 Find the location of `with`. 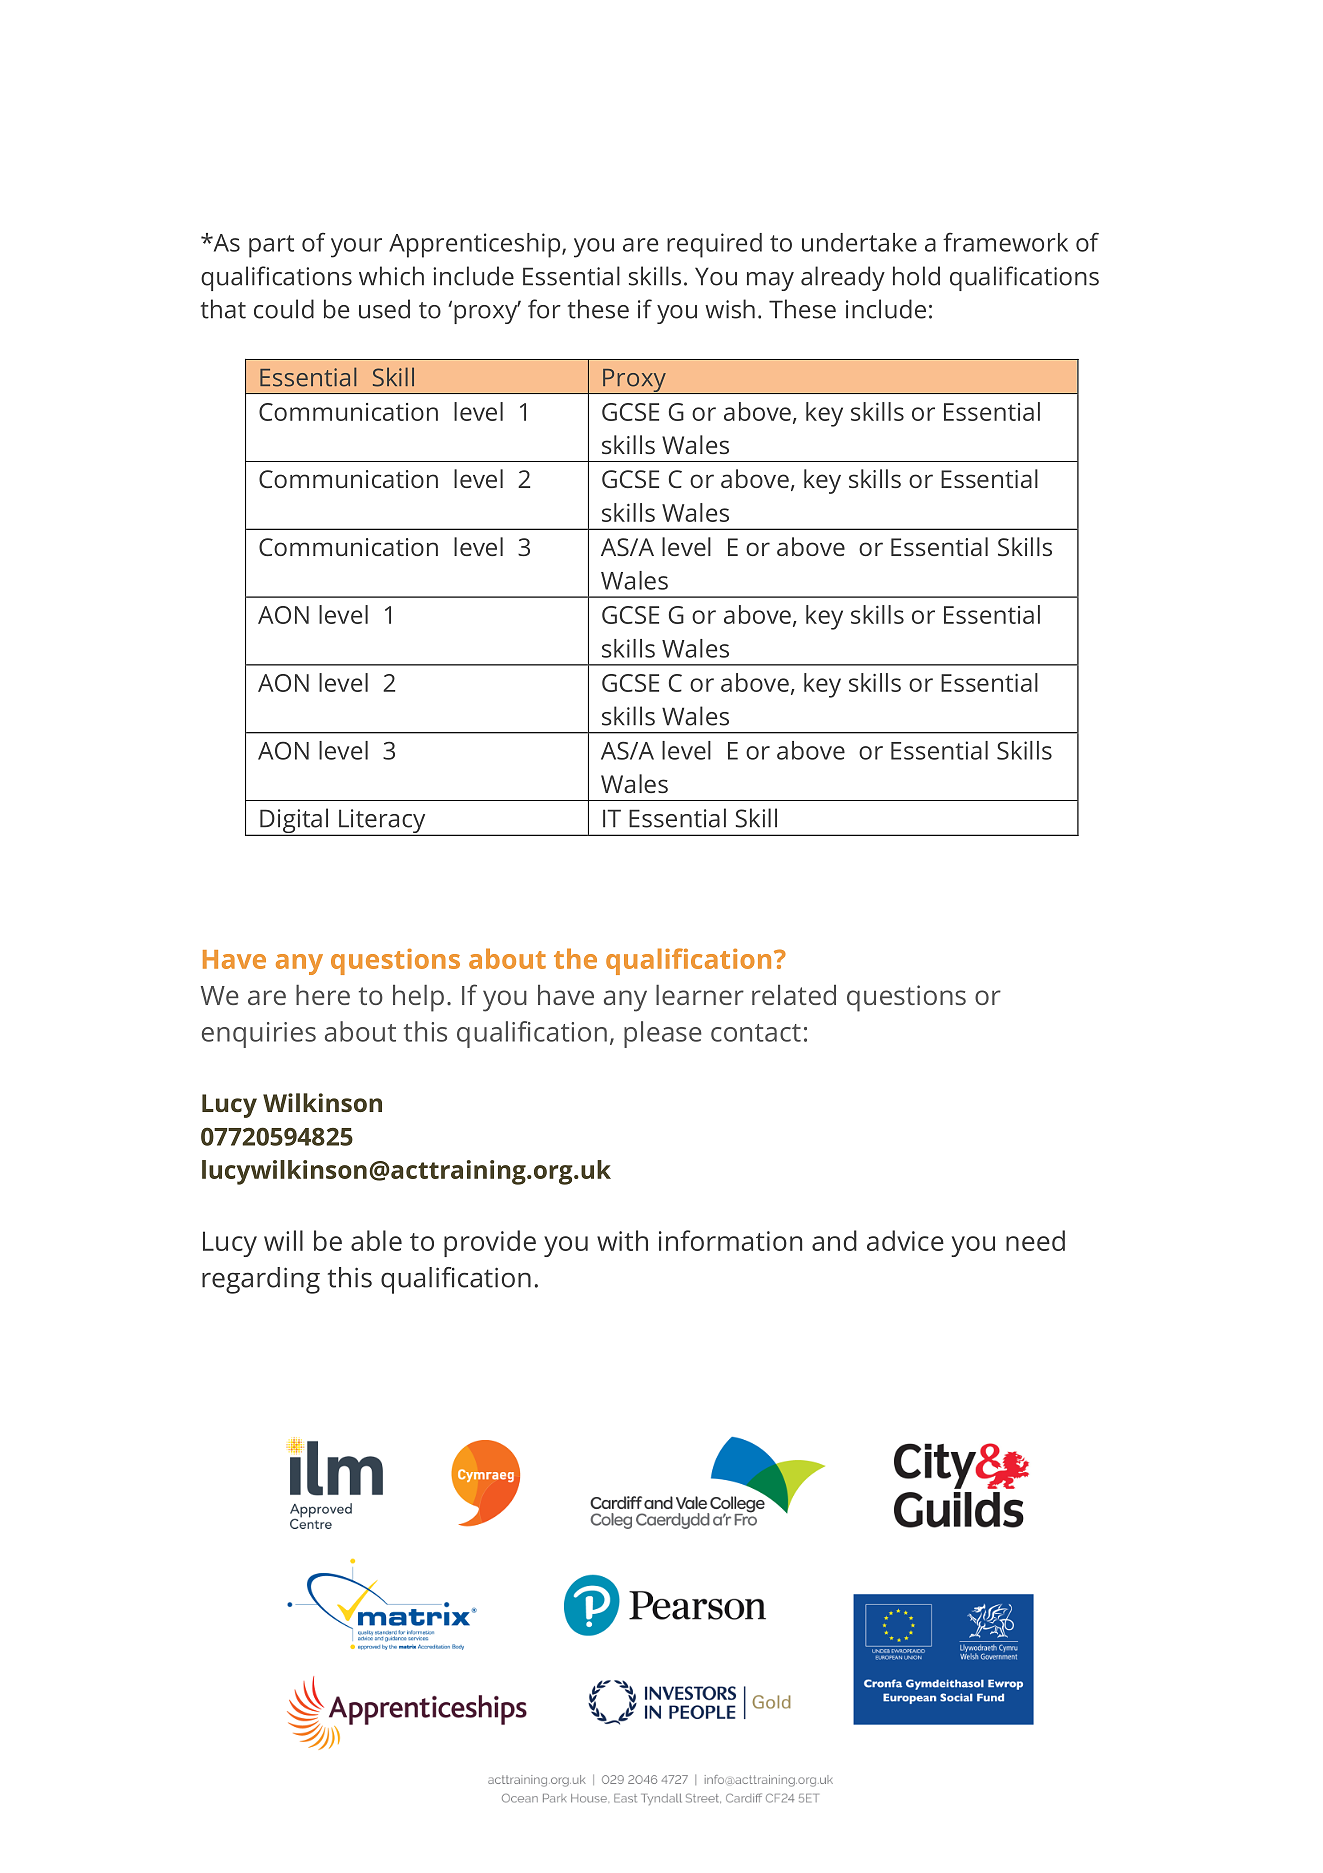

with is located at coordinates (622, 1240).
